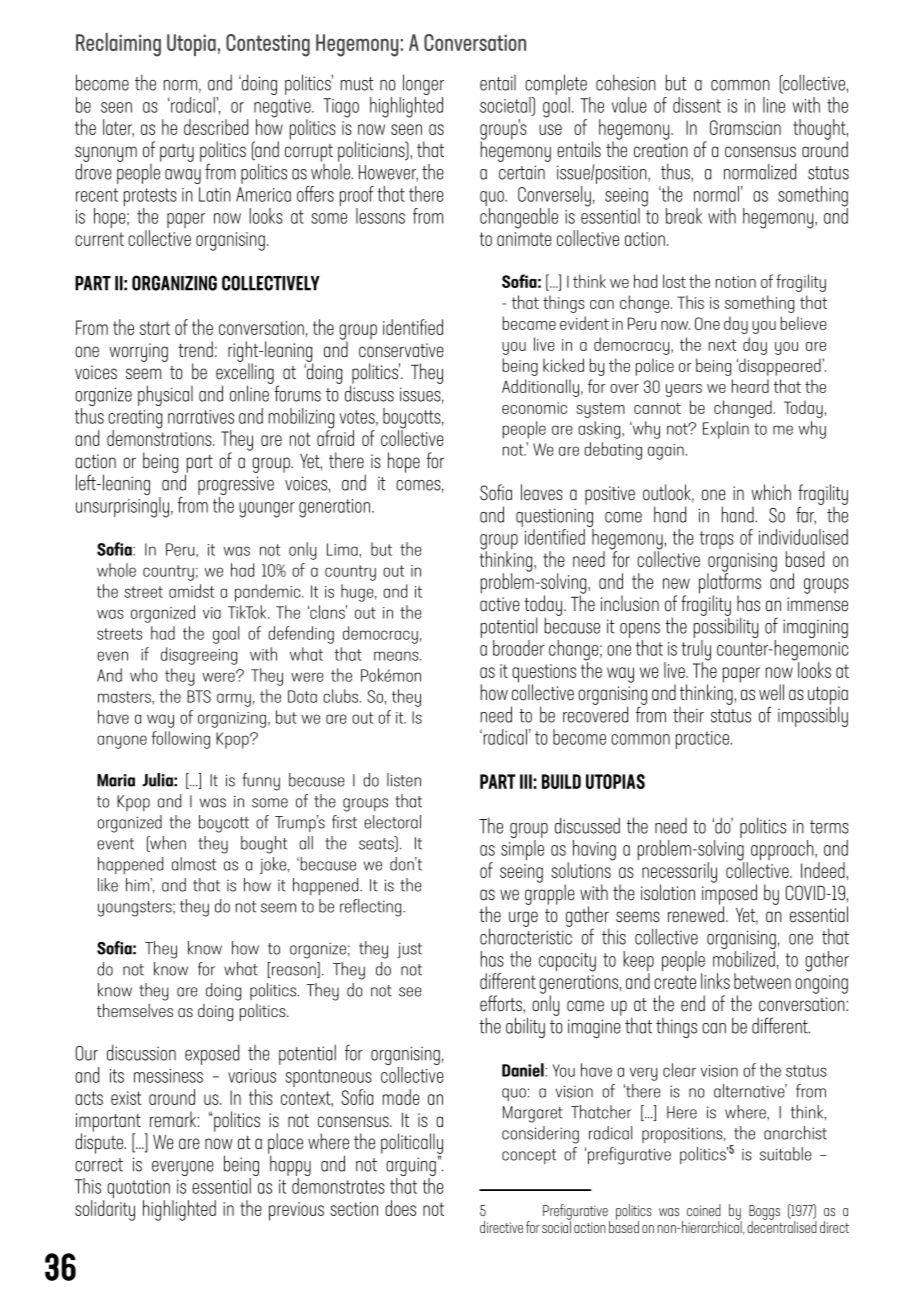  Describe the element at coordinates (138, 1190) in the screenshot. I see `quotation` at that location.
